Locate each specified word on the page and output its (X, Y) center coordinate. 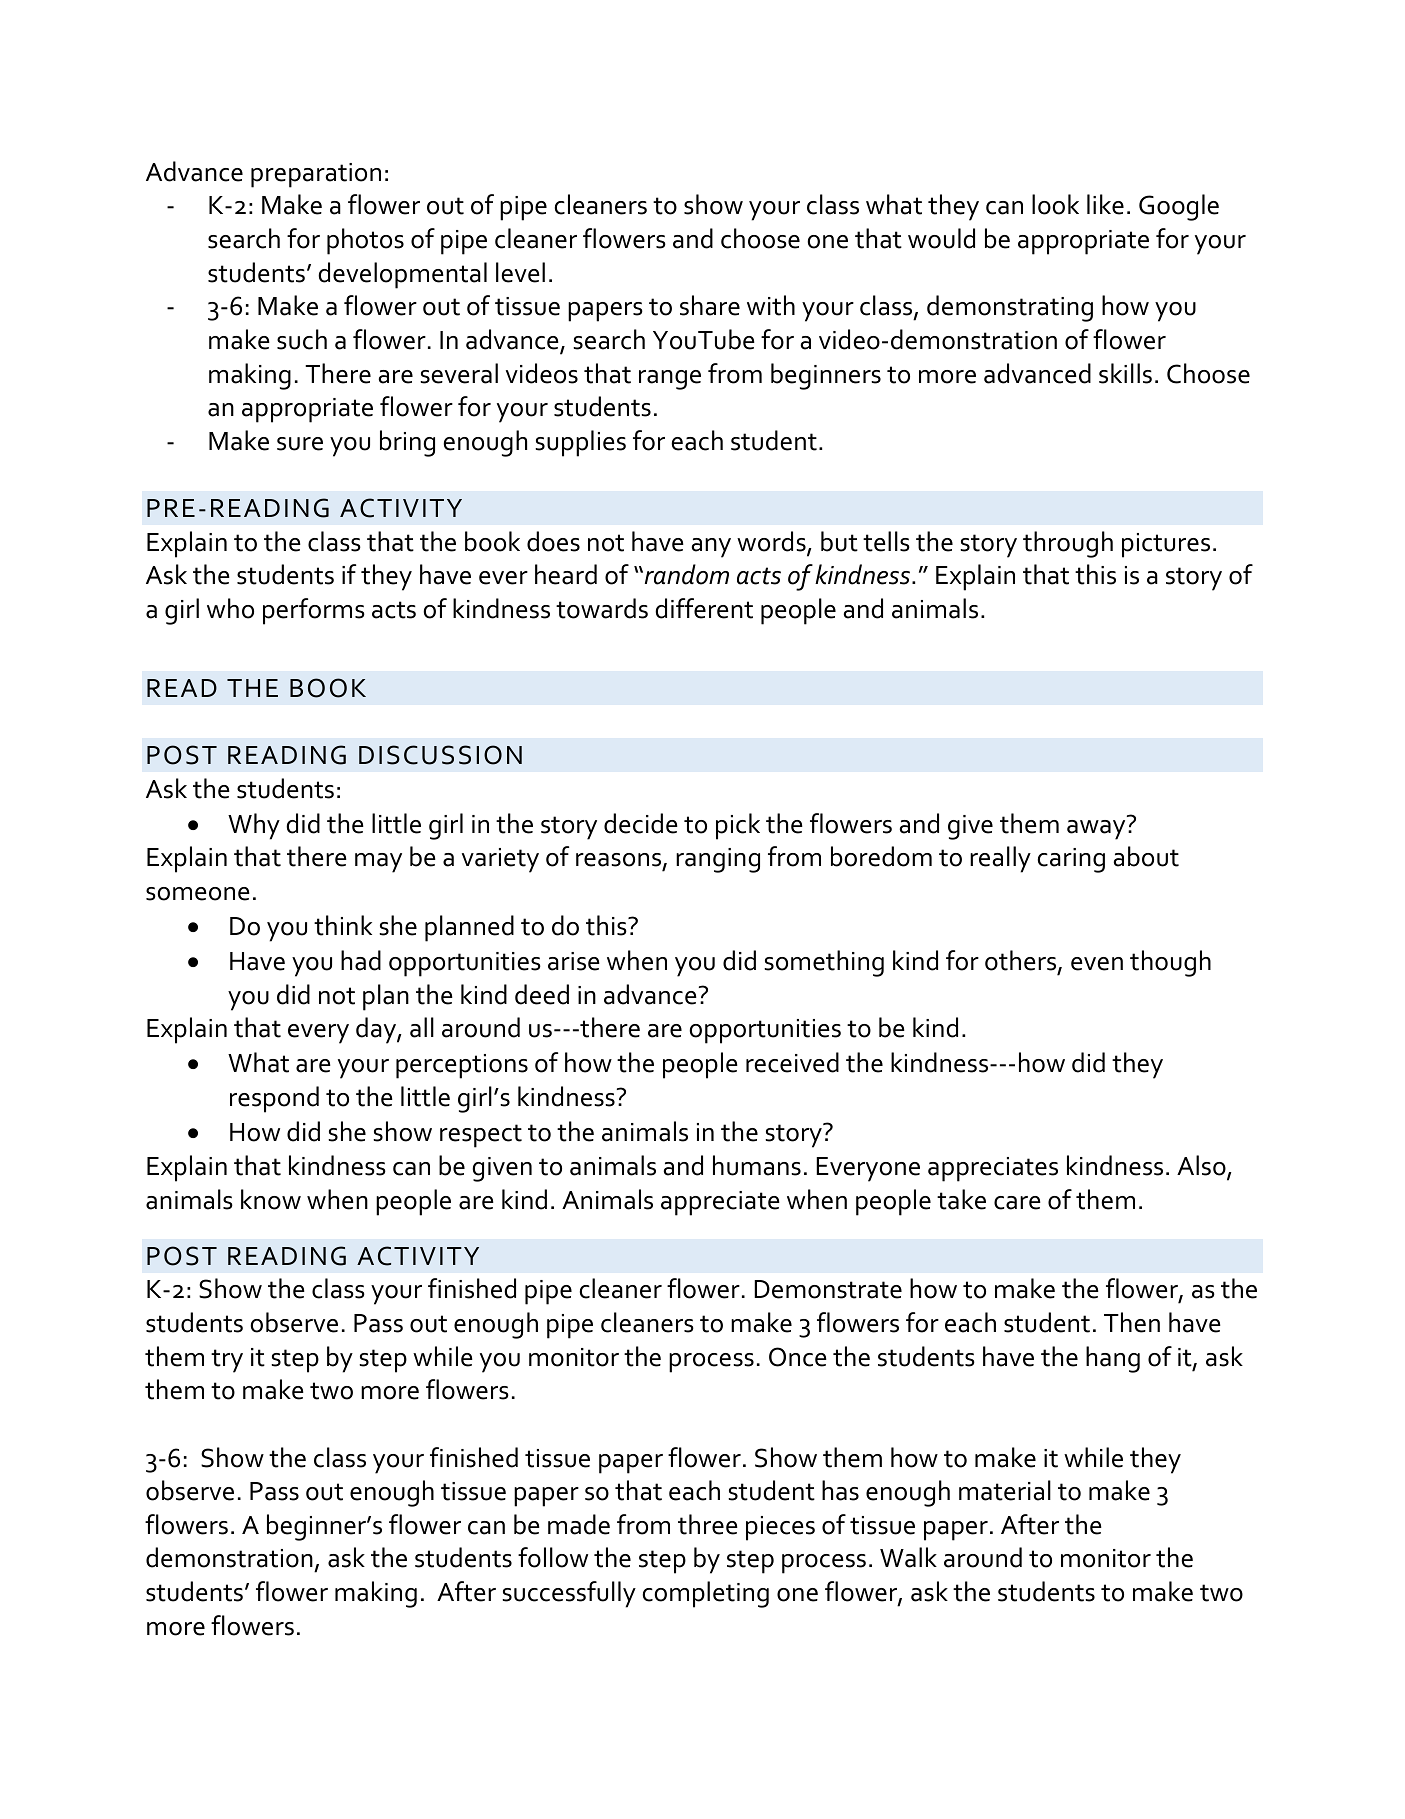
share (710, 305)
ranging (718, 860)
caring (1071, 860)
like (1105, 204)
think (343, 925)
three (708, 1524)
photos (365, 241)
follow (553, 1557)
